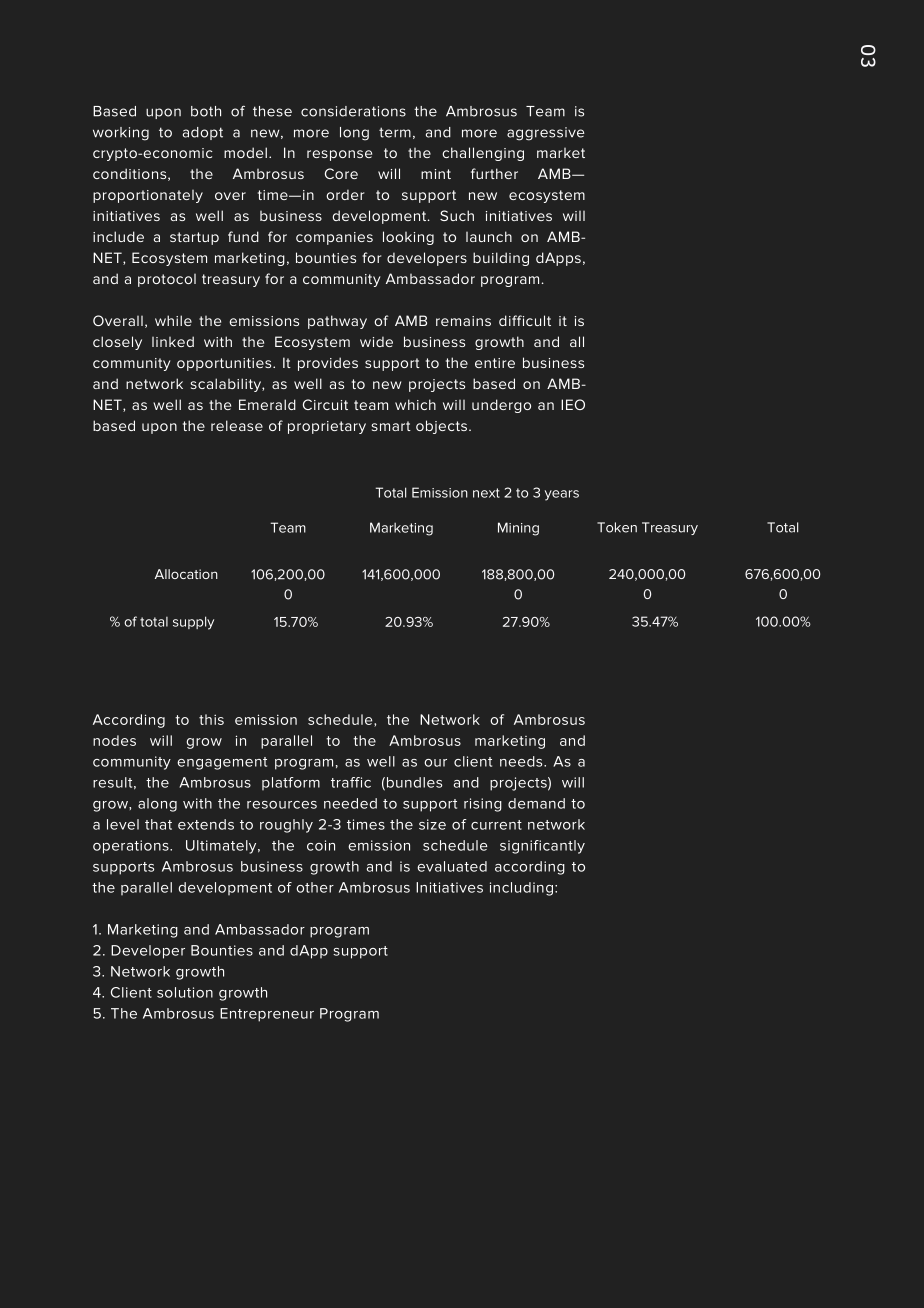 The width and height of the screenshot is (924, 1308). I want to click on solution, so click(185, 992).
